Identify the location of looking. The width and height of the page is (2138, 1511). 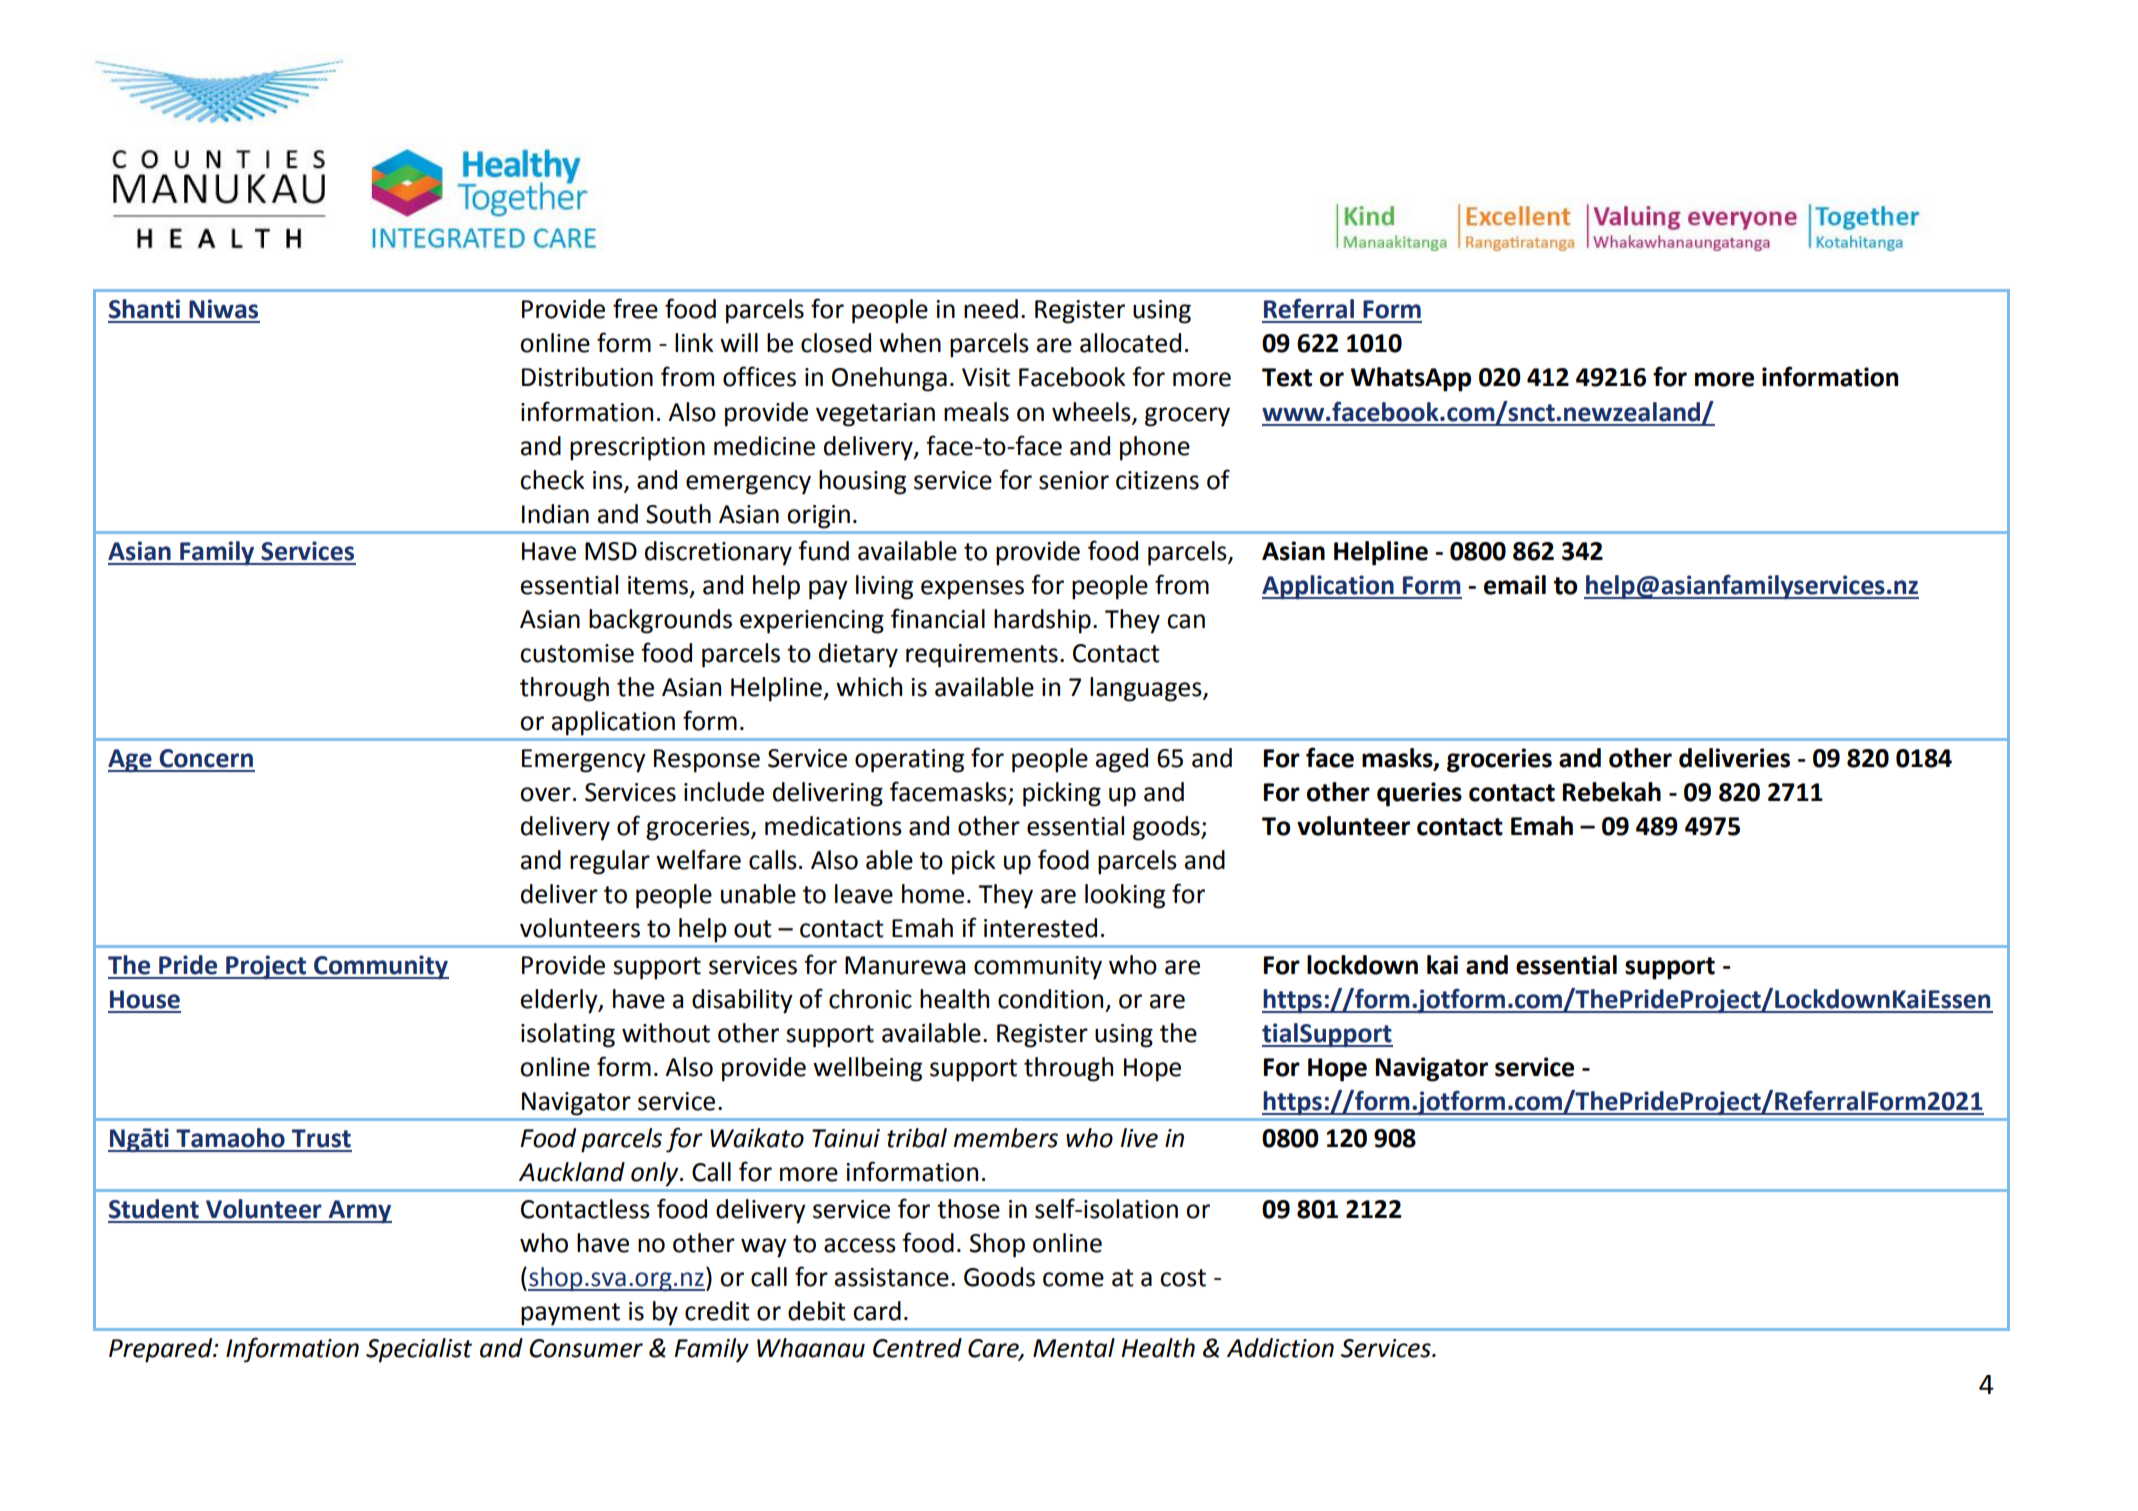
(1125, 896).
